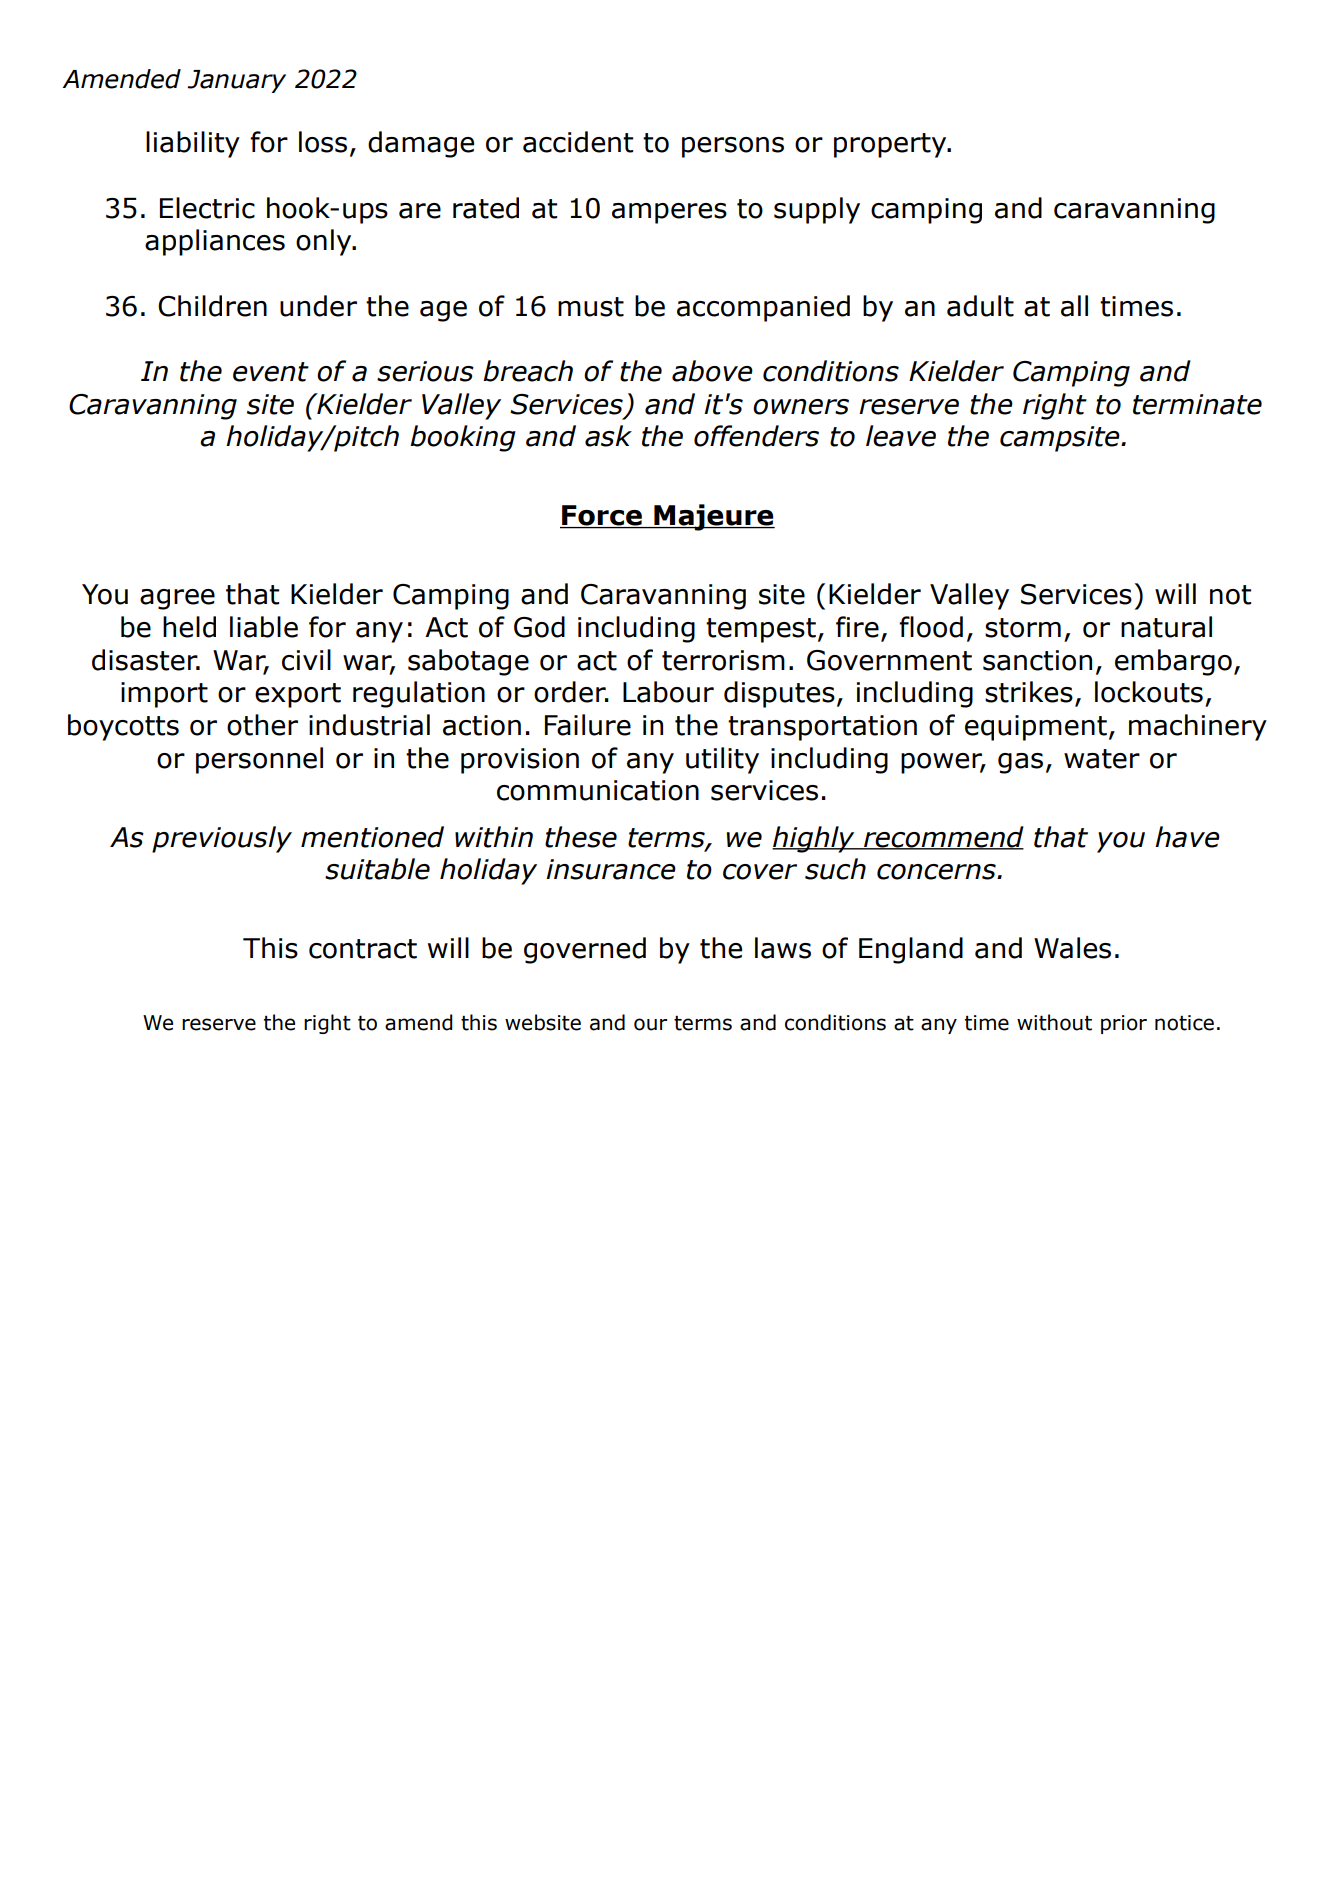  What do you see at coordinates (236, 81) in the page?
I see `January` at bounding box center [236, 81].
